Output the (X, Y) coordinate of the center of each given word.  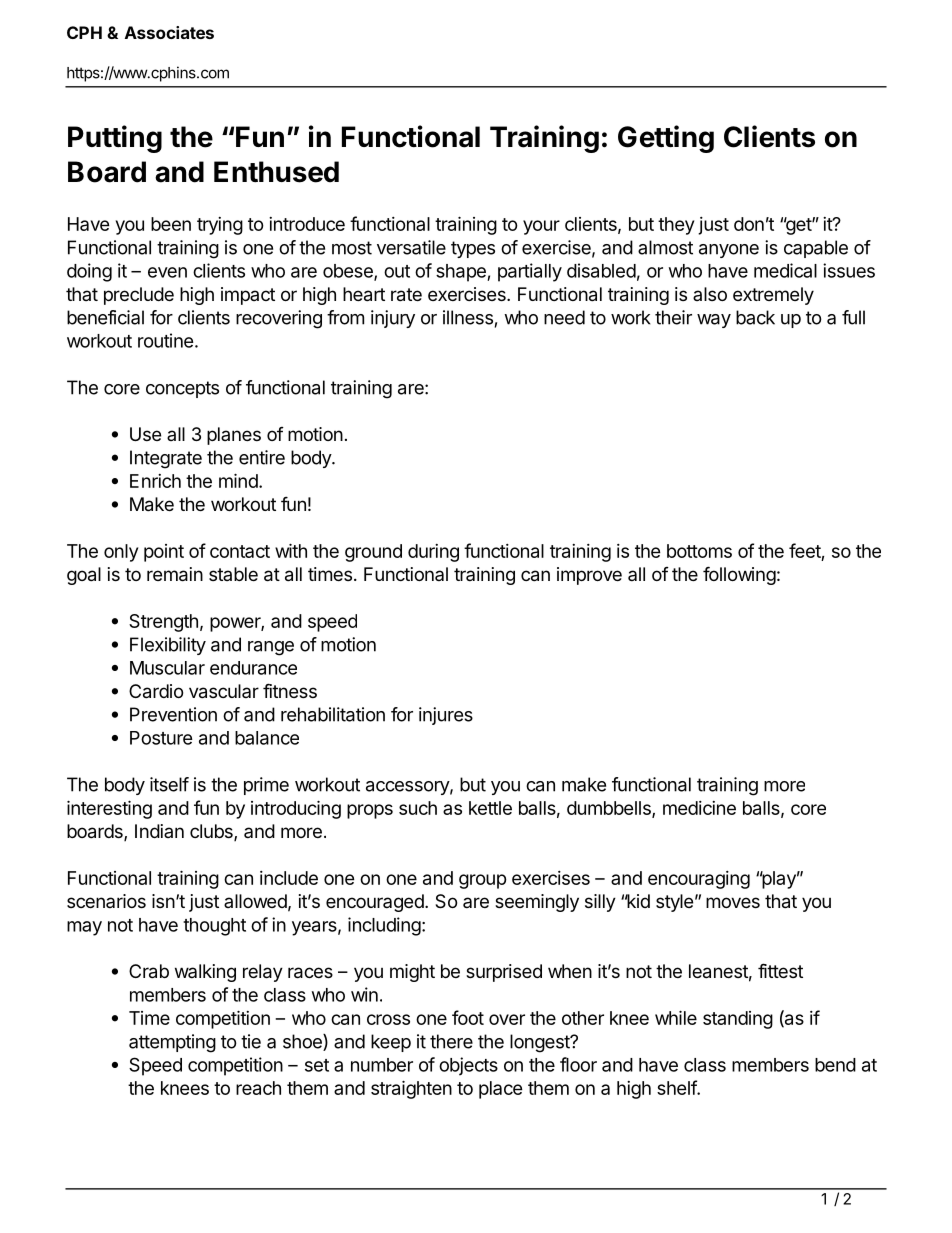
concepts (182, 389)
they (676, 226)
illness (468, 317)
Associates (169, 32)
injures (446, 716)
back (755, 317)
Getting (666, 139)
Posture (161, 738)
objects (468, 1066)
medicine (699, 808)
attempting (172, 1043)
